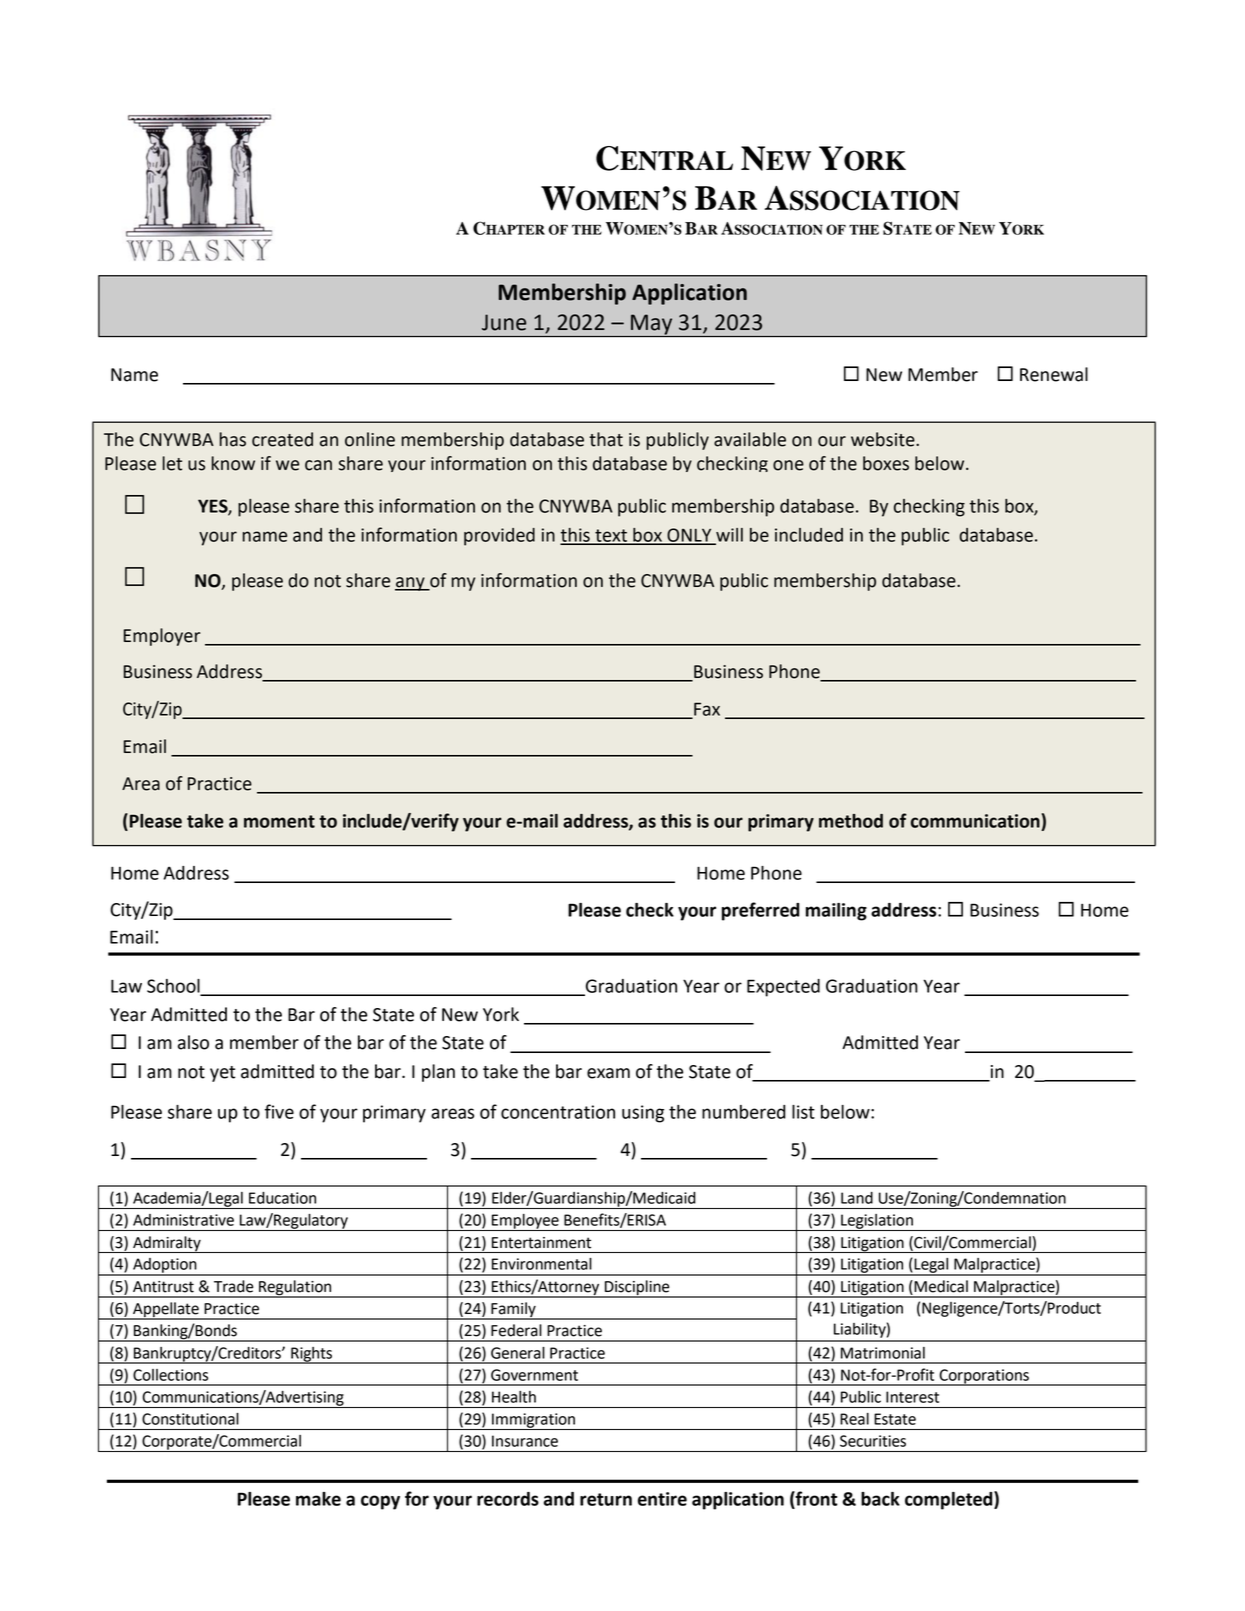  What do you see at coordinates (279, 1111) in the screenshot?
I see `five` at bounding box center [279, 1111].
